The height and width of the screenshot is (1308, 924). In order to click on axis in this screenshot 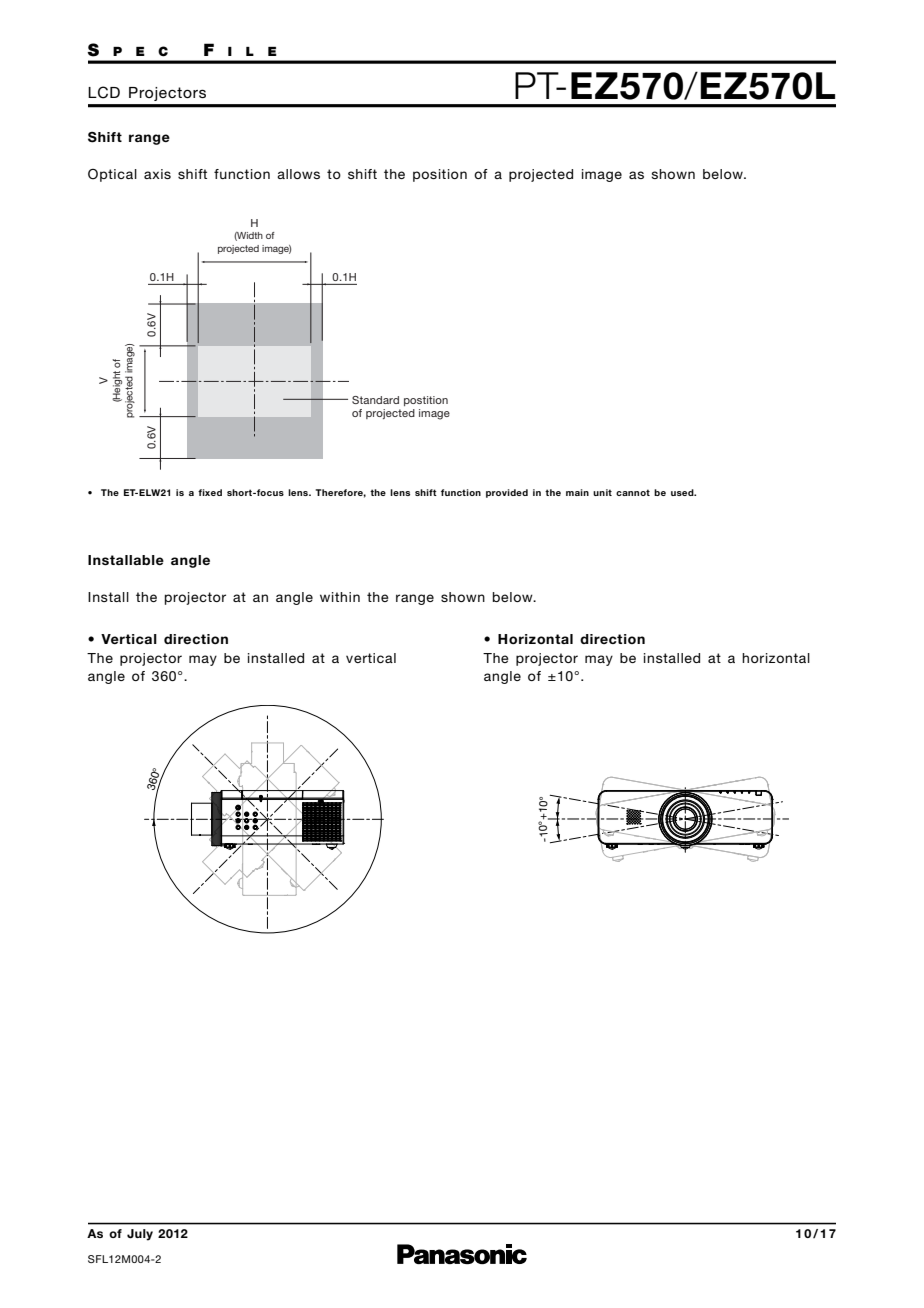, I will do `click(157, 174)`.
